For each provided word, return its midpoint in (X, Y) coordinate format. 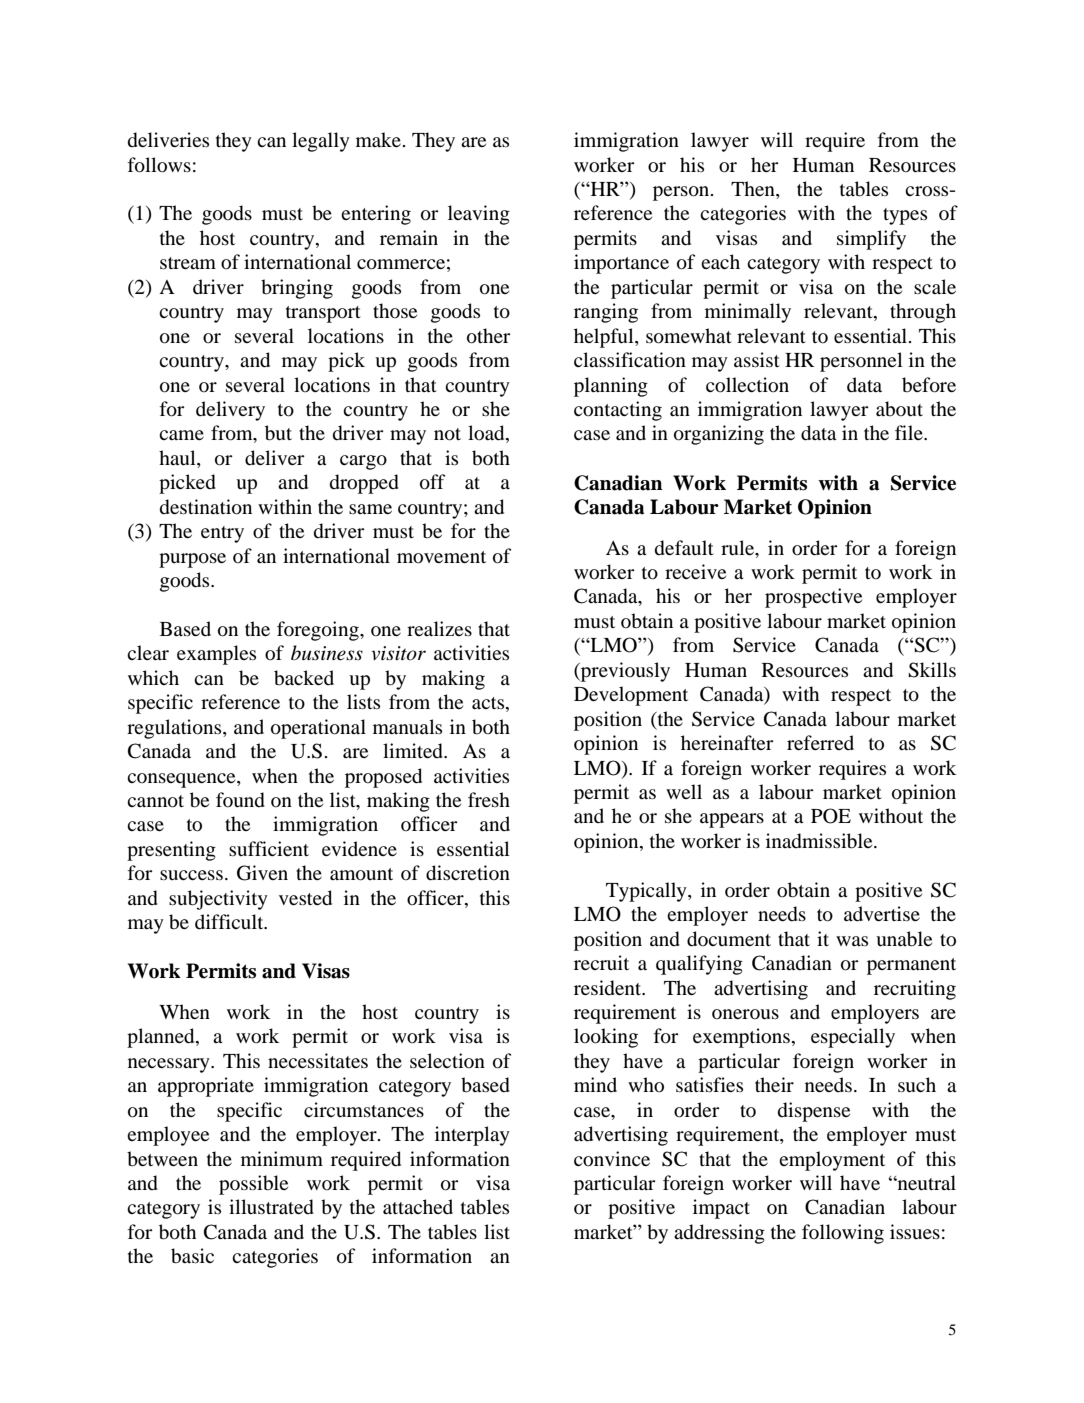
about (899, 409)
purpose (192, 560)
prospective (813, 598)
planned (162, 1038)
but (278, 433)
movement (441, 557)
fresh (489, 799)
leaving (479, 215)
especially (853, 1038)
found (240, 800)
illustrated (271, 1207)
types (905, 216)
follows (159, 165)
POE (831, 816)
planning (611, 387)
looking (606, 1038)
